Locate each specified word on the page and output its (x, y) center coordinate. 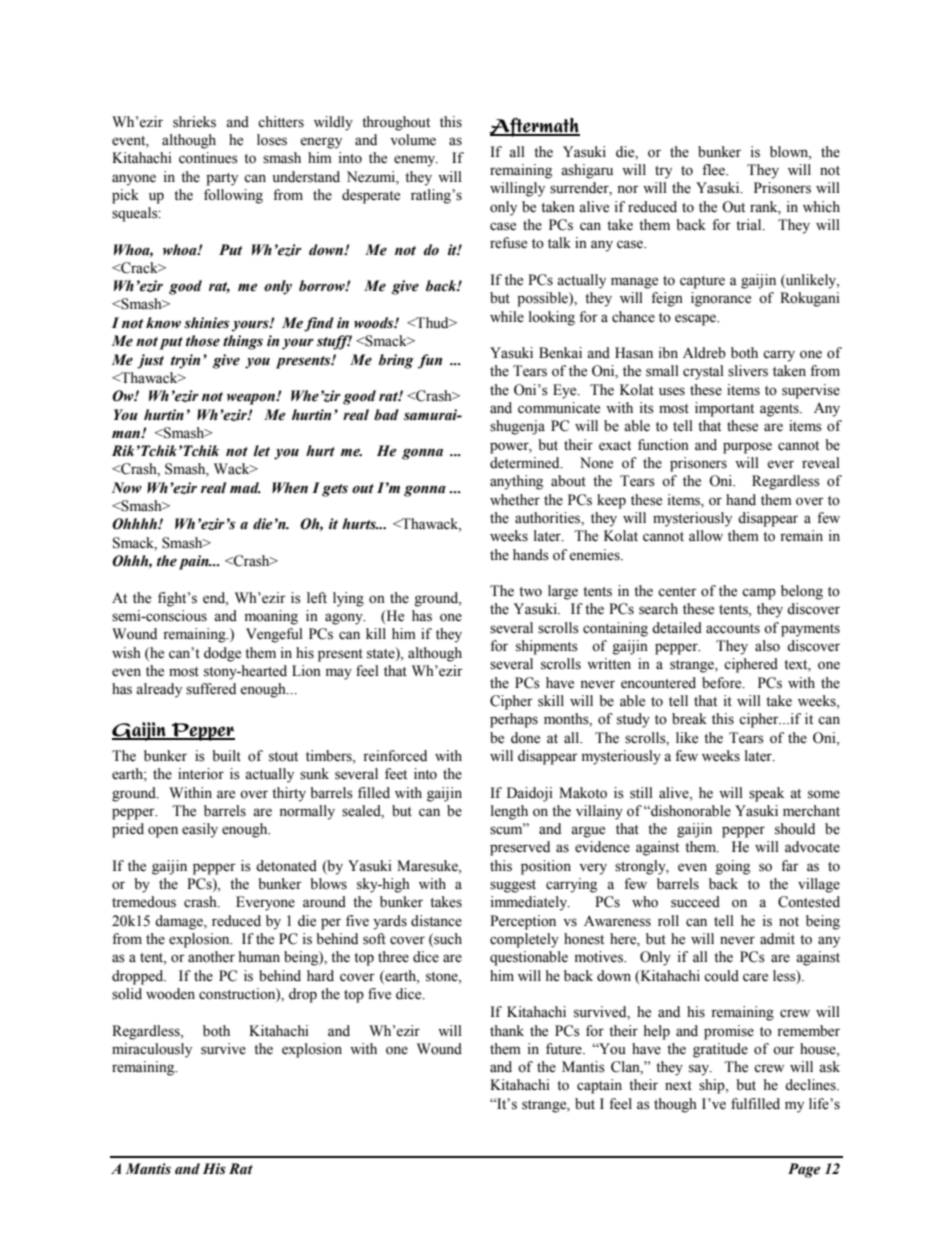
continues (208, 158)
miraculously (152, 1050)
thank (507, 1030)
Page (804, 1170)
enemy (416, 161)
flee (714, 170)
